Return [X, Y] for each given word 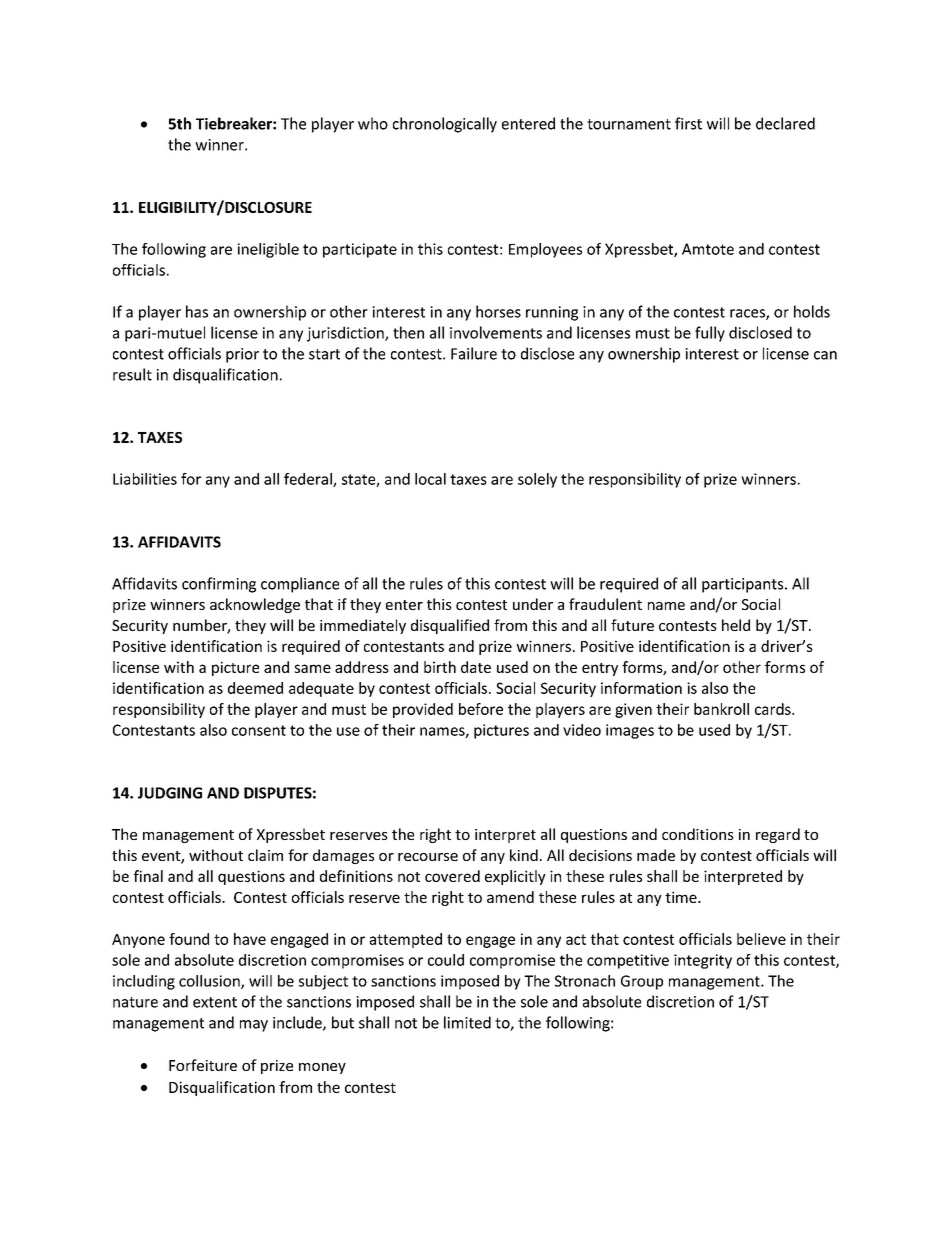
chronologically [445, 125]
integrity [703, 961]
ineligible [268, 250]
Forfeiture [203, 1065]
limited [467, 1022]
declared [785, 123]
